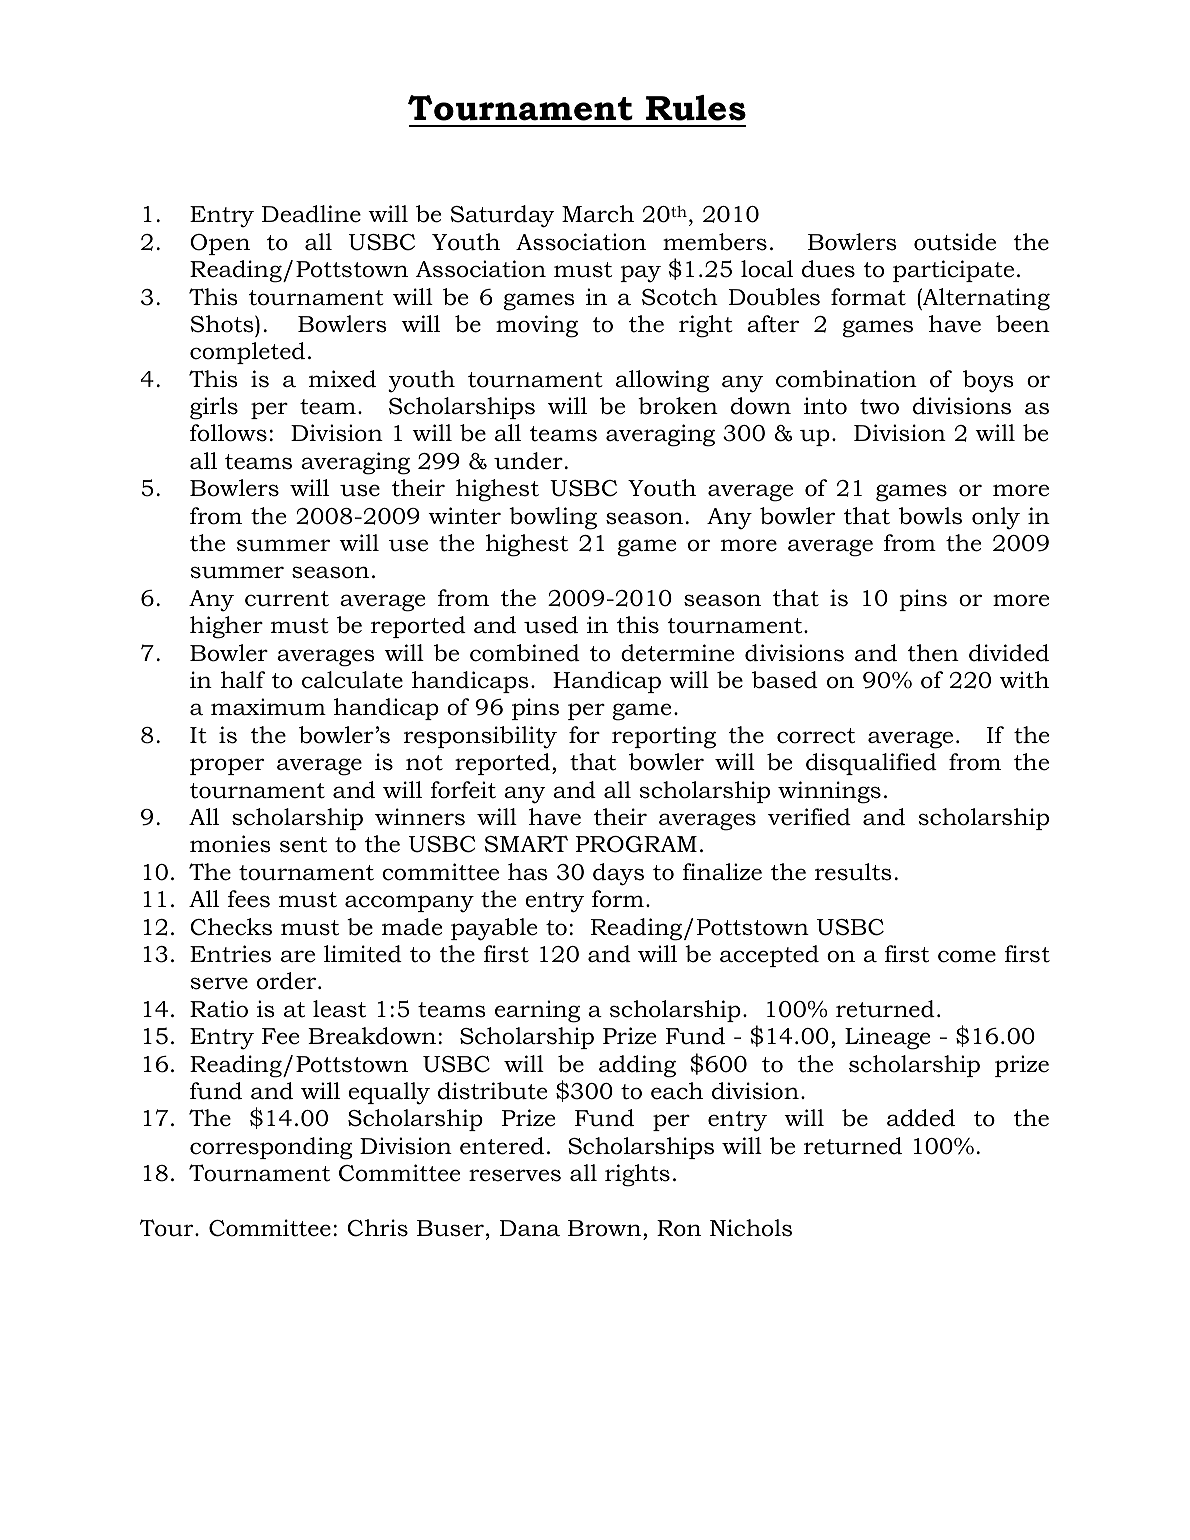 This document has width=1190, height=1540. I want to click on Brown, so click(604, 1228).
